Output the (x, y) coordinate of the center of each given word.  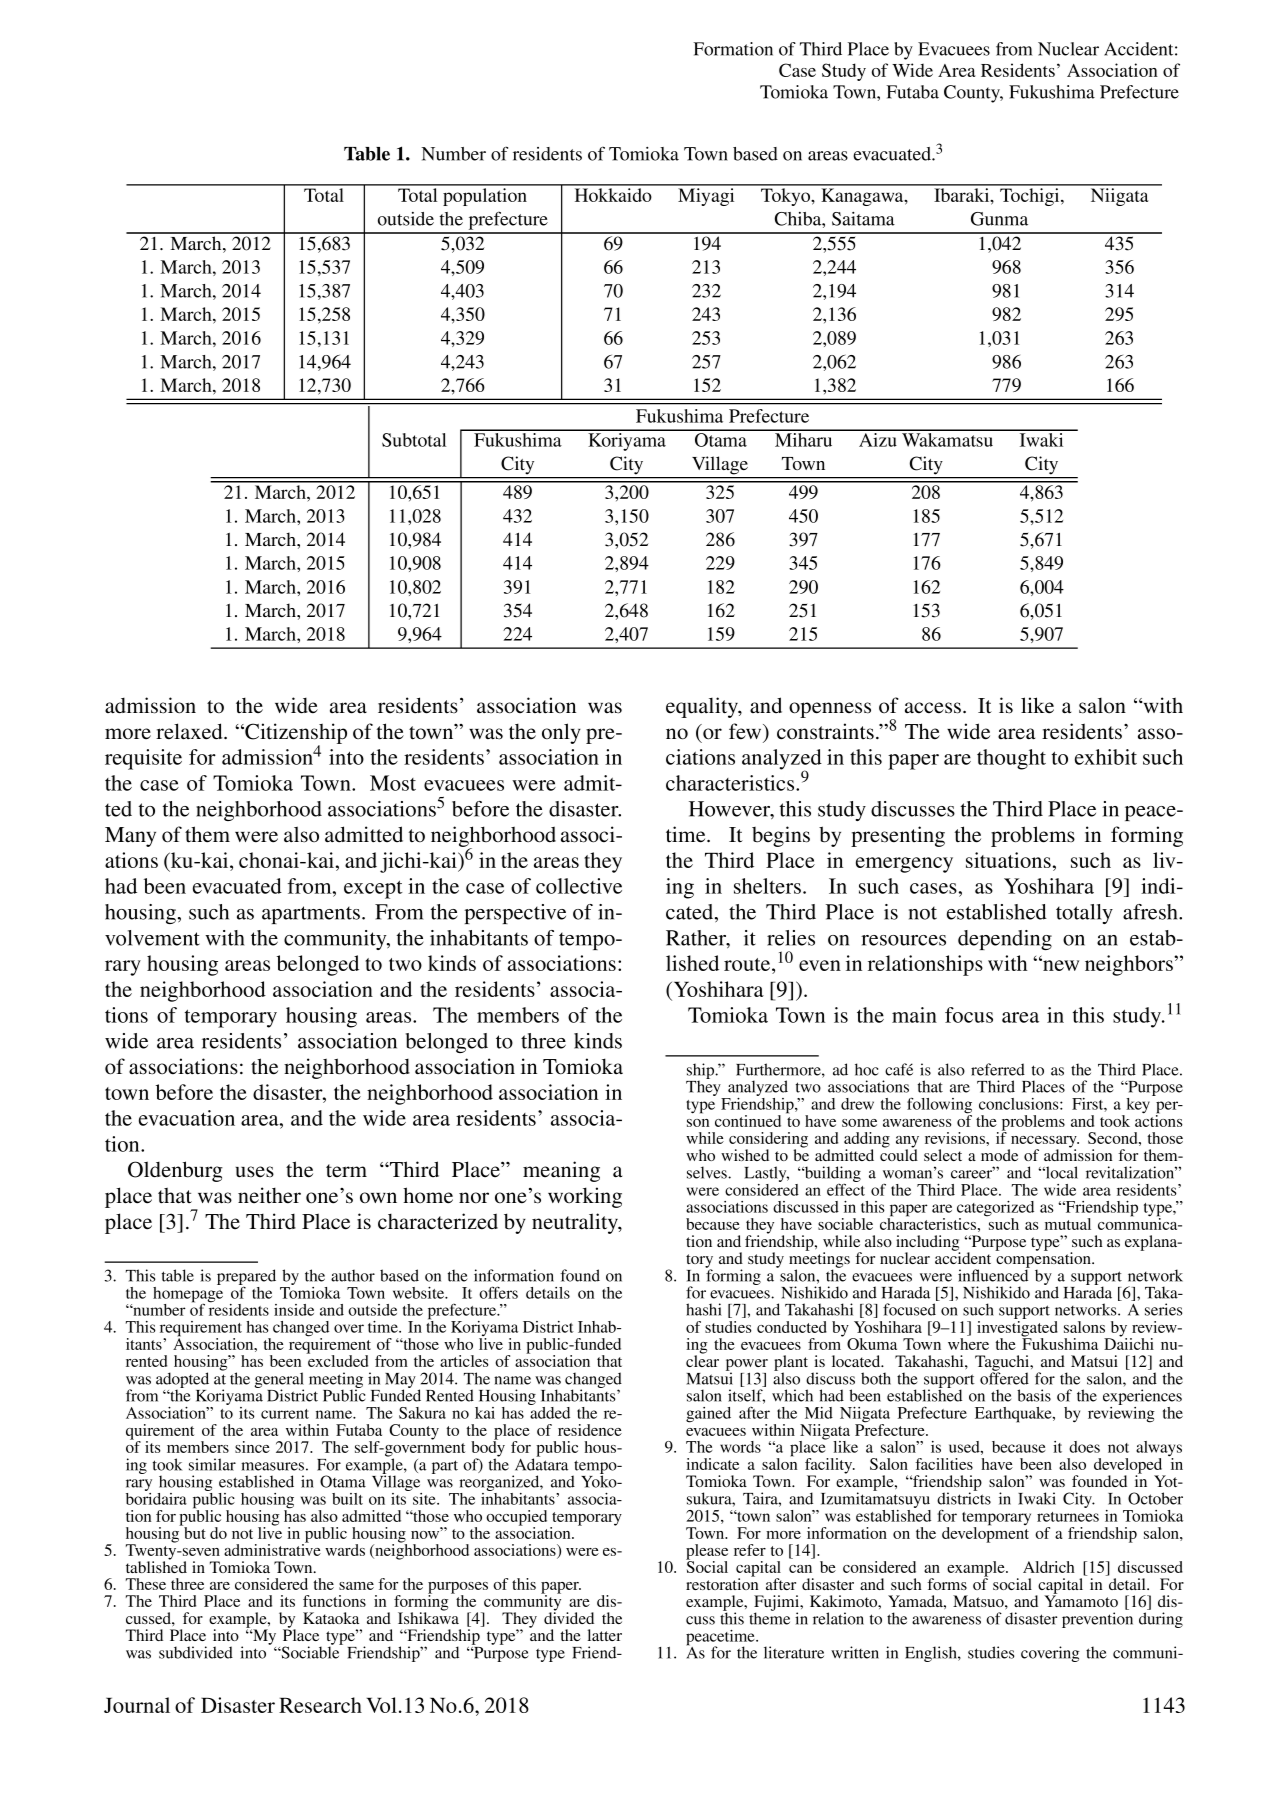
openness (830, 710)
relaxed (190, 731)
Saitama (863, 219)
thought (1011, 759)
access (933, 708)
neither (269, 1195)
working (585, 1197)
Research (320, 1705)
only (561, 733)
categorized (995, 1210)
